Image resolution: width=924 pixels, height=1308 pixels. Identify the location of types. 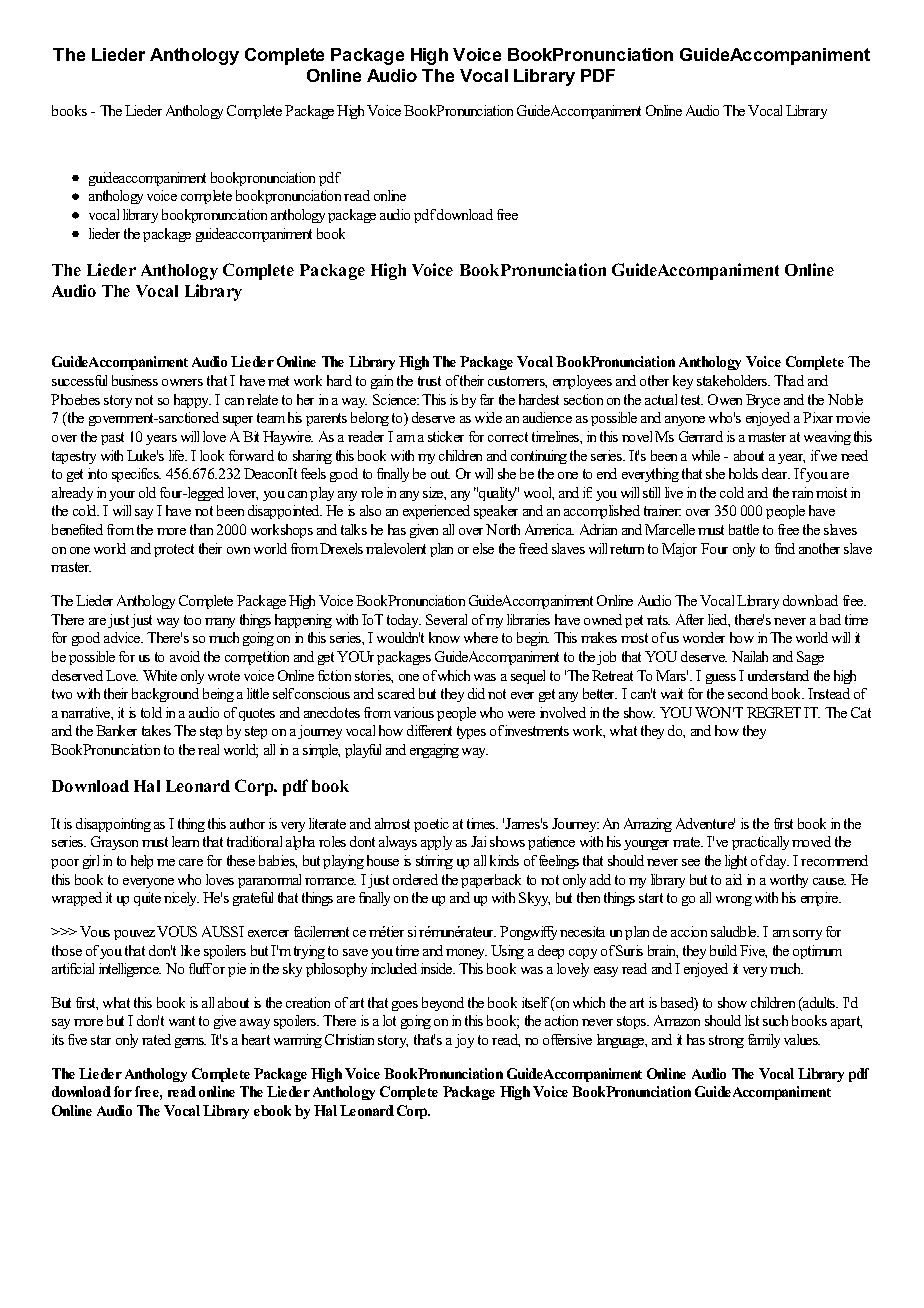
(471, 732).
